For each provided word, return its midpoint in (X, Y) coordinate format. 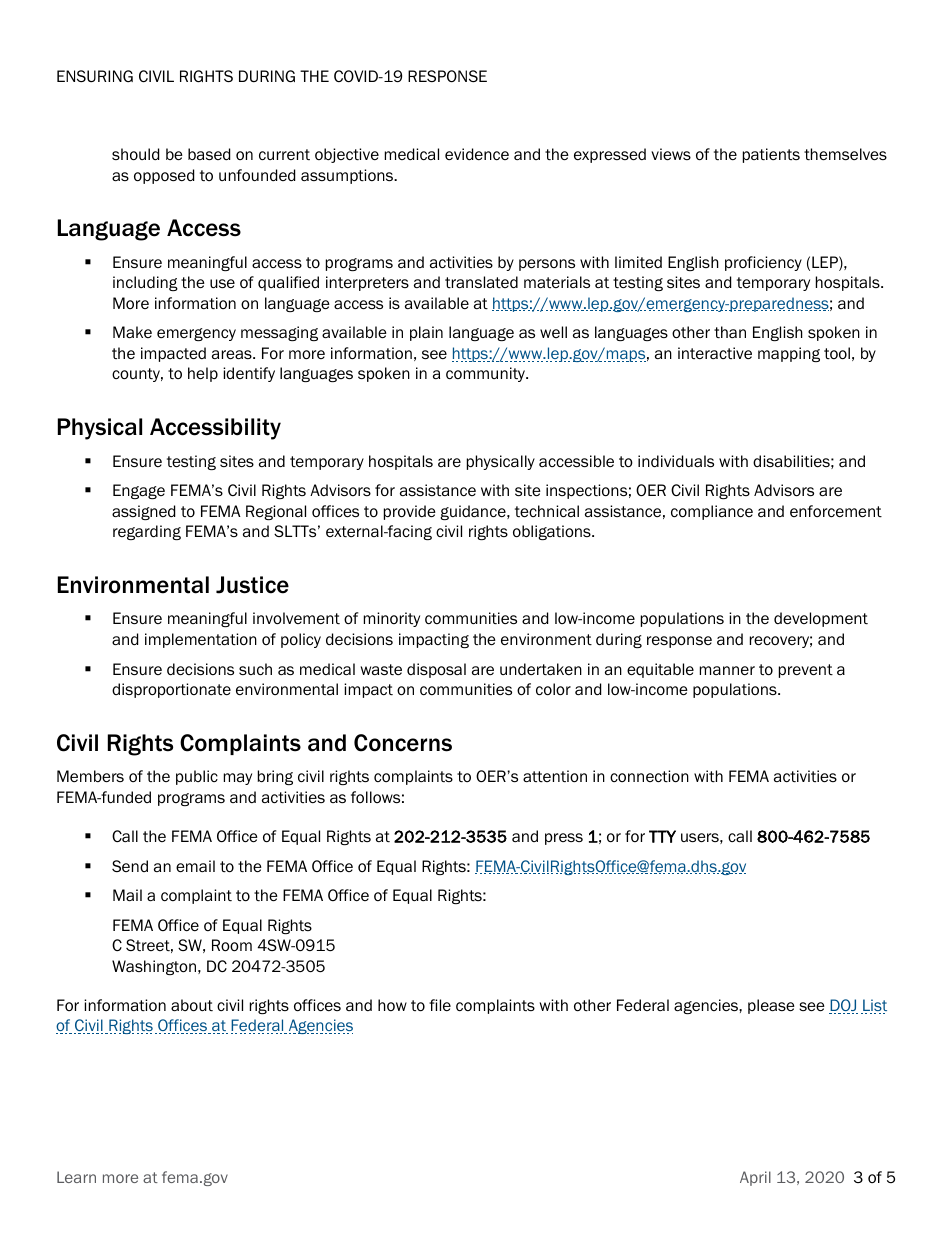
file (440, 1005)
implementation (201, 640)
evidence (477, 154)
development (821, 619)
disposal (436, 670)
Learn (76, 1177)
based (209, 154)
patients (771, 155)
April (755, 1178)
